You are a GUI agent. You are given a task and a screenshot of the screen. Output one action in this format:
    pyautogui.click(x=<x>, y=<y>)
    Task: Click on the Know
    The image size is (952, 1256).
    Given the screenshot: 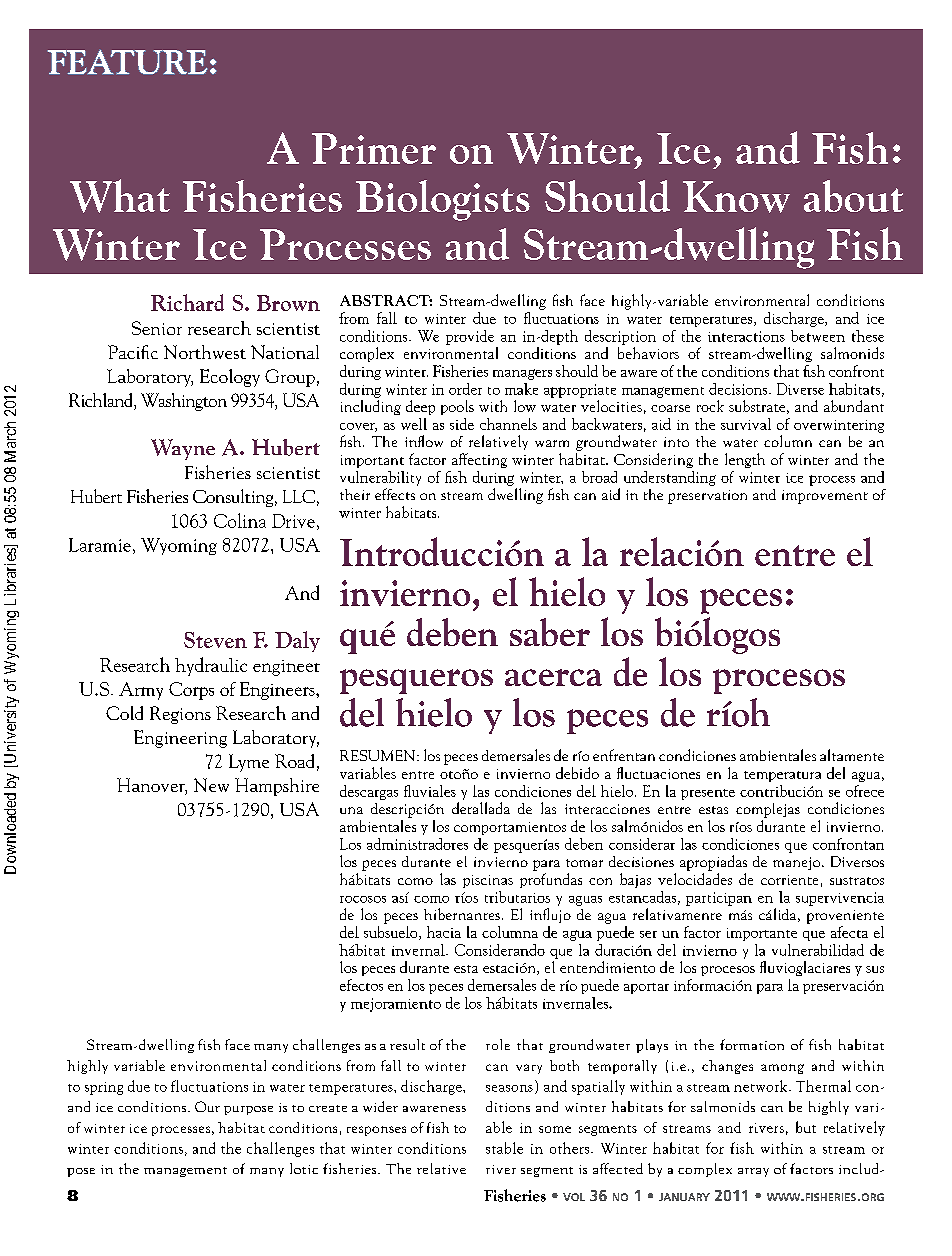 What is the action you would take?
    pyautogui.click(x=736, y=197)
